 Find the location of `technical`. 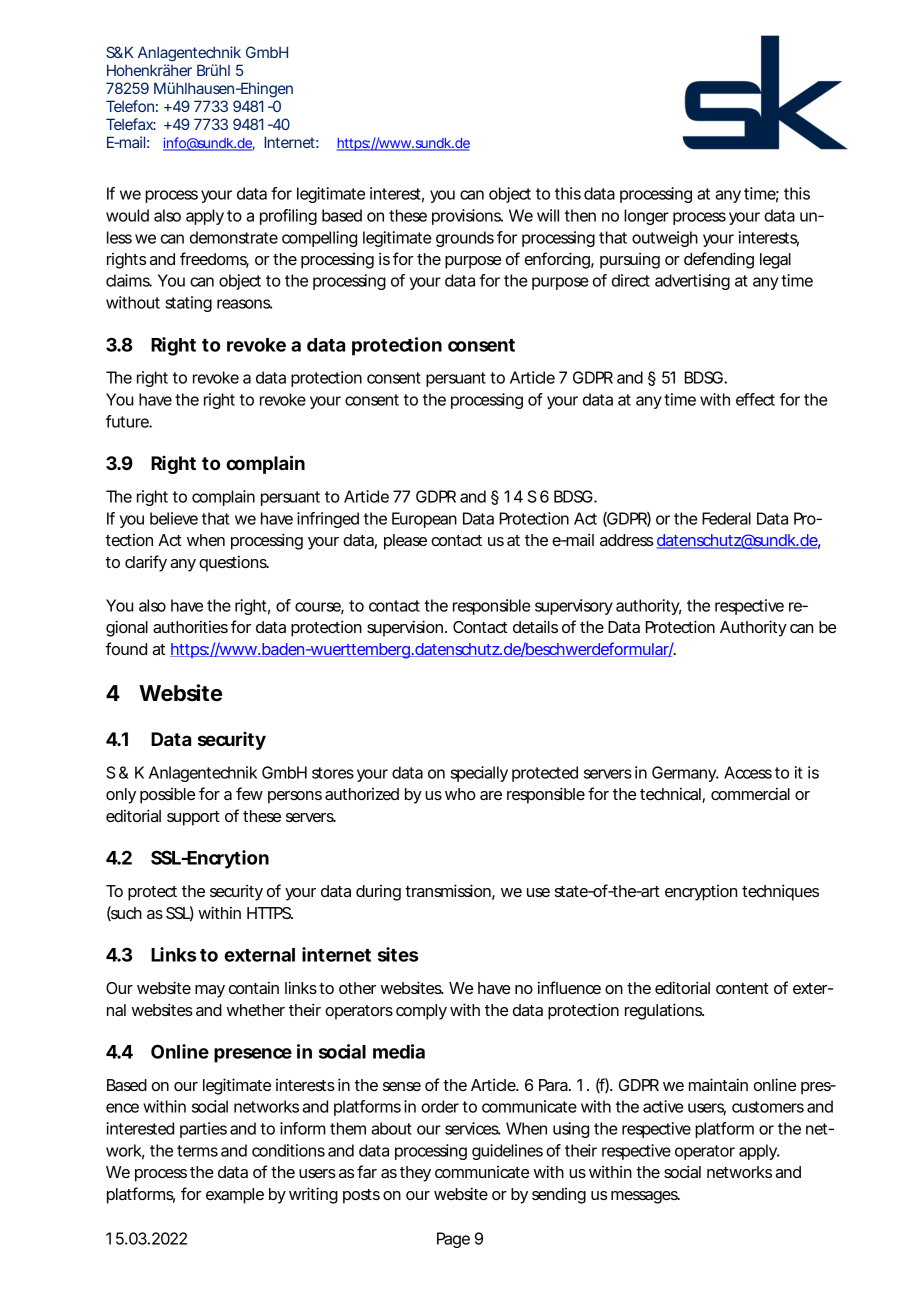

technical is located at coordinates (671, 795).
